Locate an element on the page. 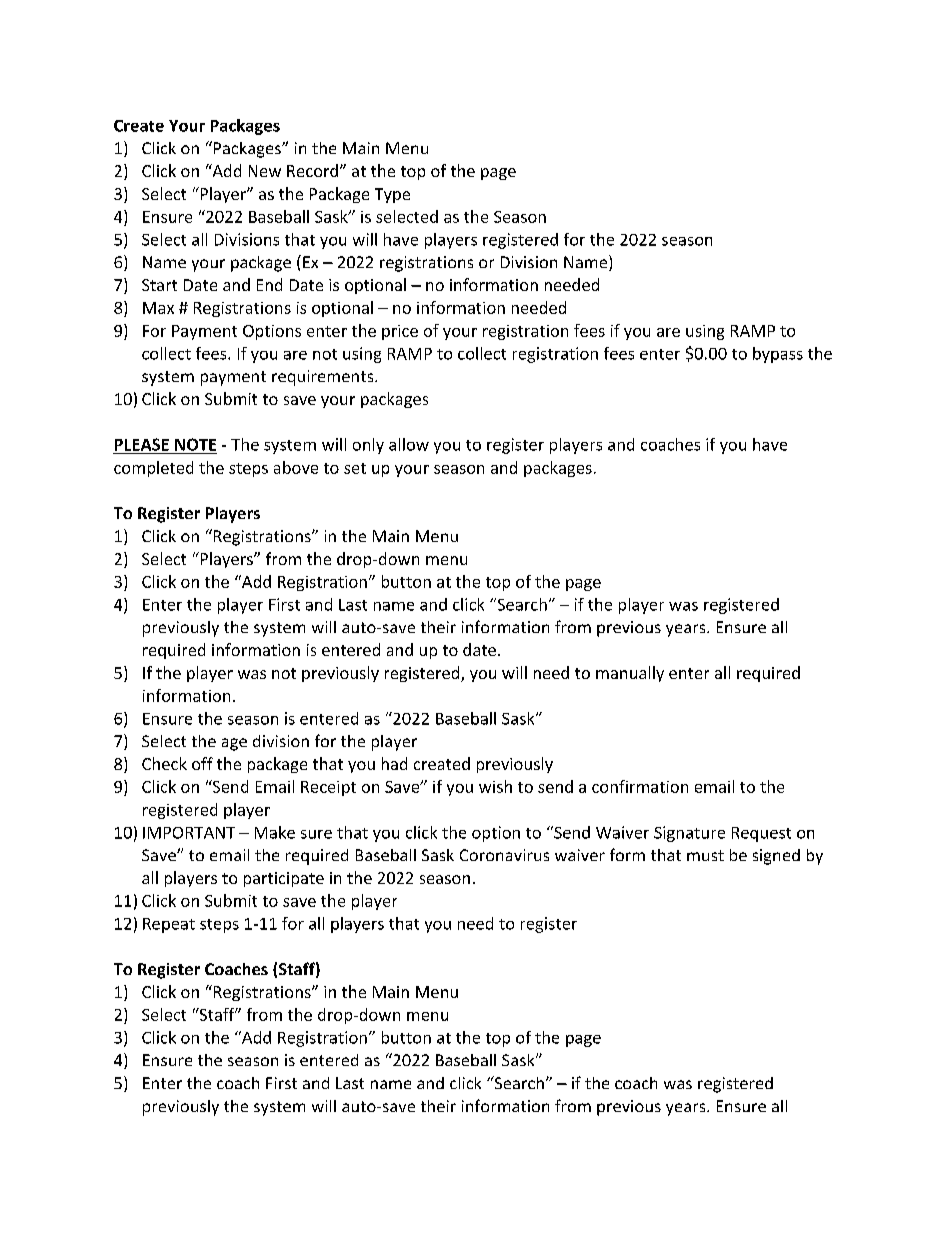 This document has height=1233, width=952. off is located at coordinates (202, 763).
